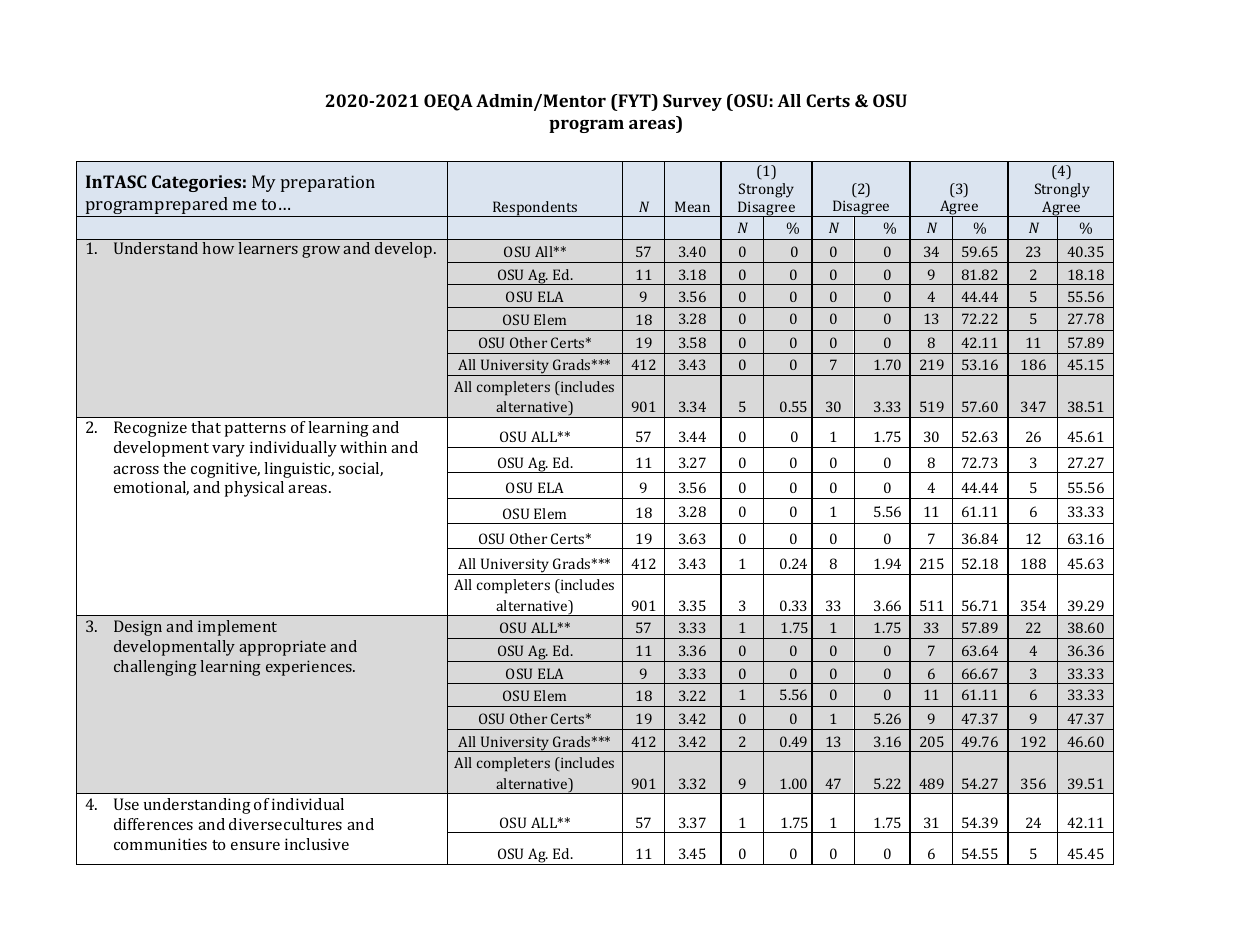 The height and width of the document is (952, 1233). What do you see at coordinates (310, 668) in the document?
I see `experiences` at bounding box center [310, 668].
